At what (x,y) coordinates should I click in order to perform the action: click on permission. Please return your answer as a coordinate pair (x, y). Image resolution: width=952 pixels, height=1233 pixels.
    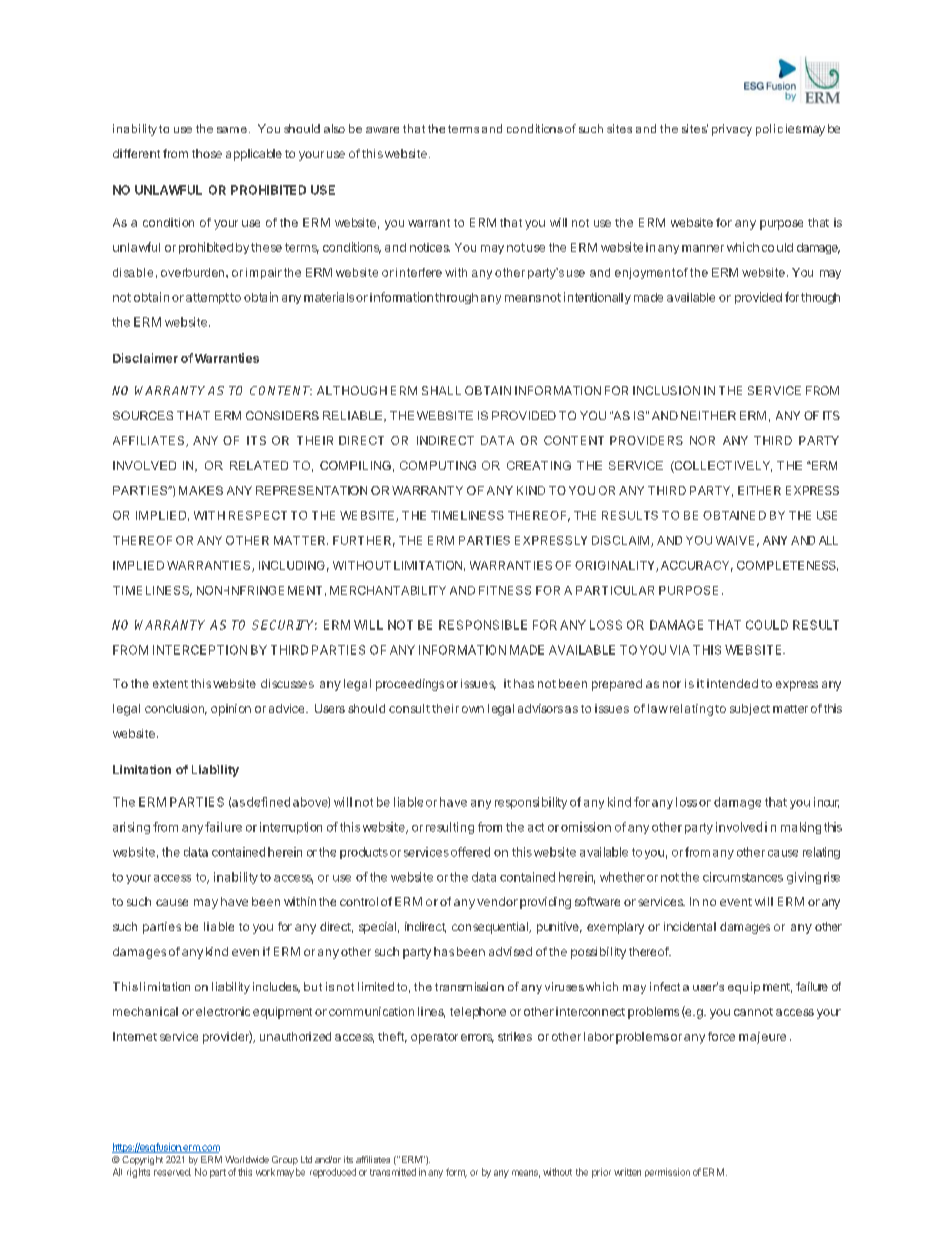
    Looking at the image, I should click on (667, 1172).
